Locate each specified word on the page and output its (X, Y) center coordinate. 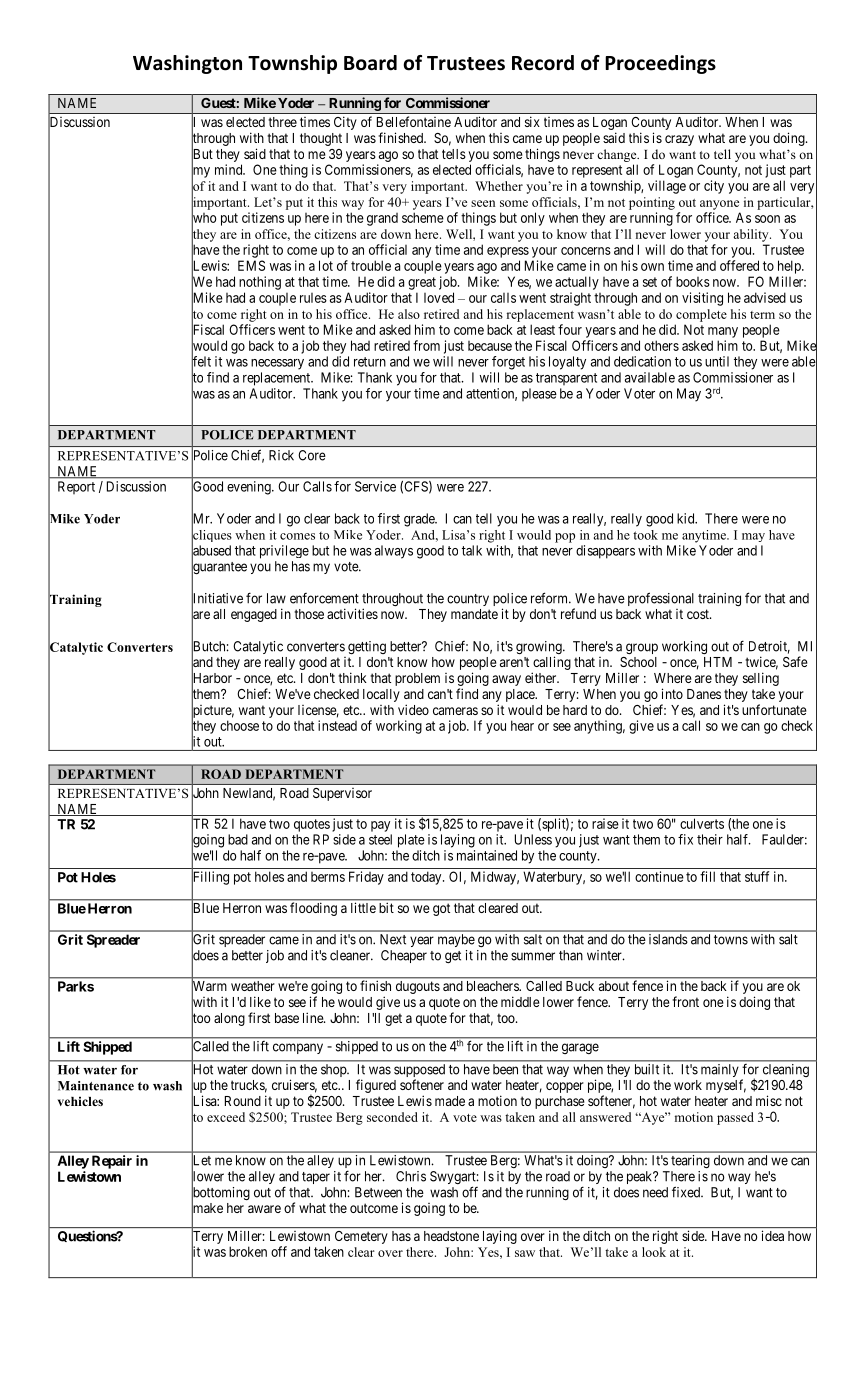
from (426, 345)
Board (370, 63)
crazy (679, 140)
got (441, 909)
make (207, 1208)
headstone (451, 1236)
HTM (718, 662)
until (717, 361)
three (282, 122)
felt (201, 362)
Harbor (211, 678)
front (685, 1001)
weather (252, 986)
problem (417, 679)
